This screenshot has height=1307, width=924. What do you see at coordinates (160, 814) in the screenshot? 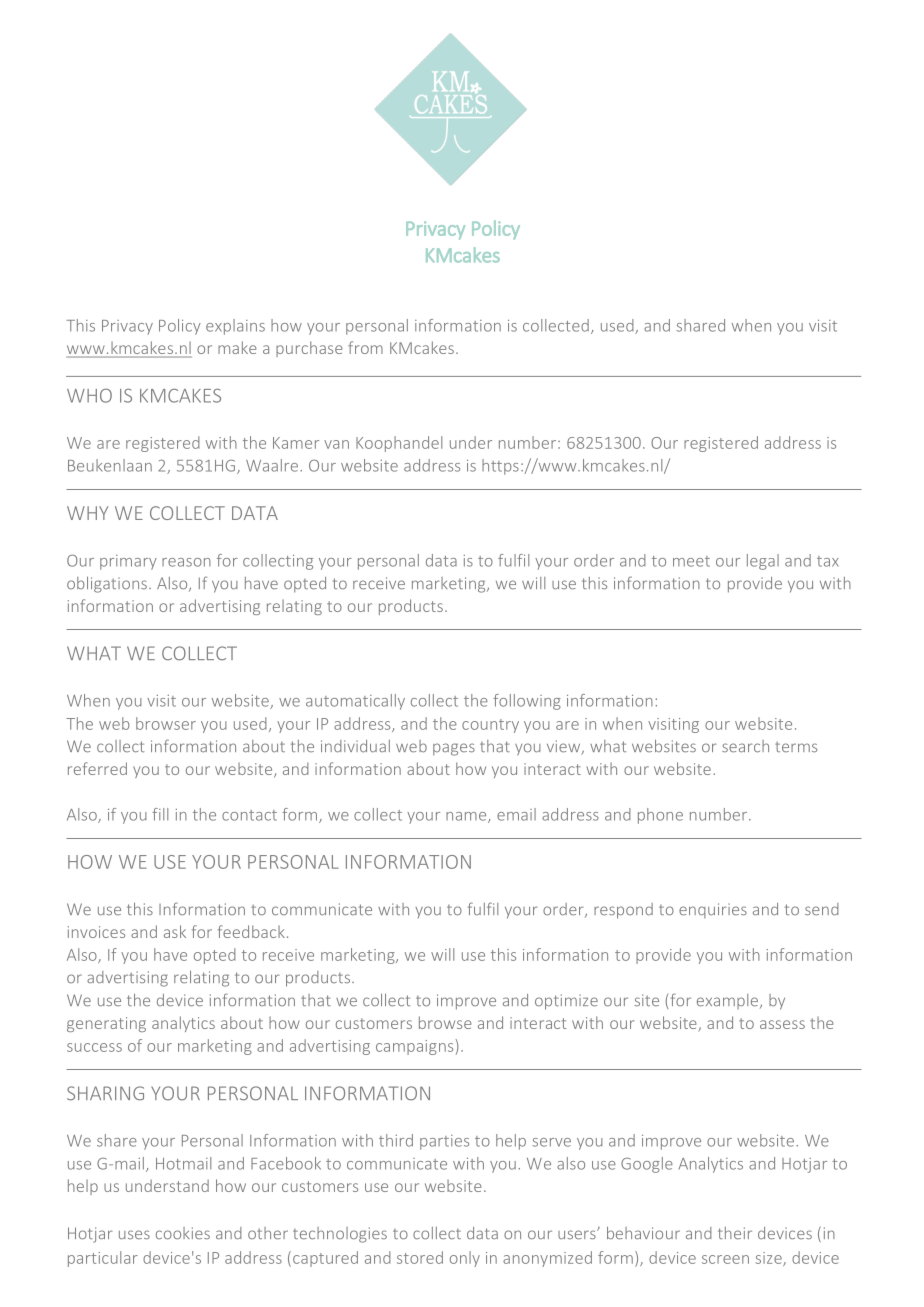
I see `fill` at bounding box center [160, 814].
